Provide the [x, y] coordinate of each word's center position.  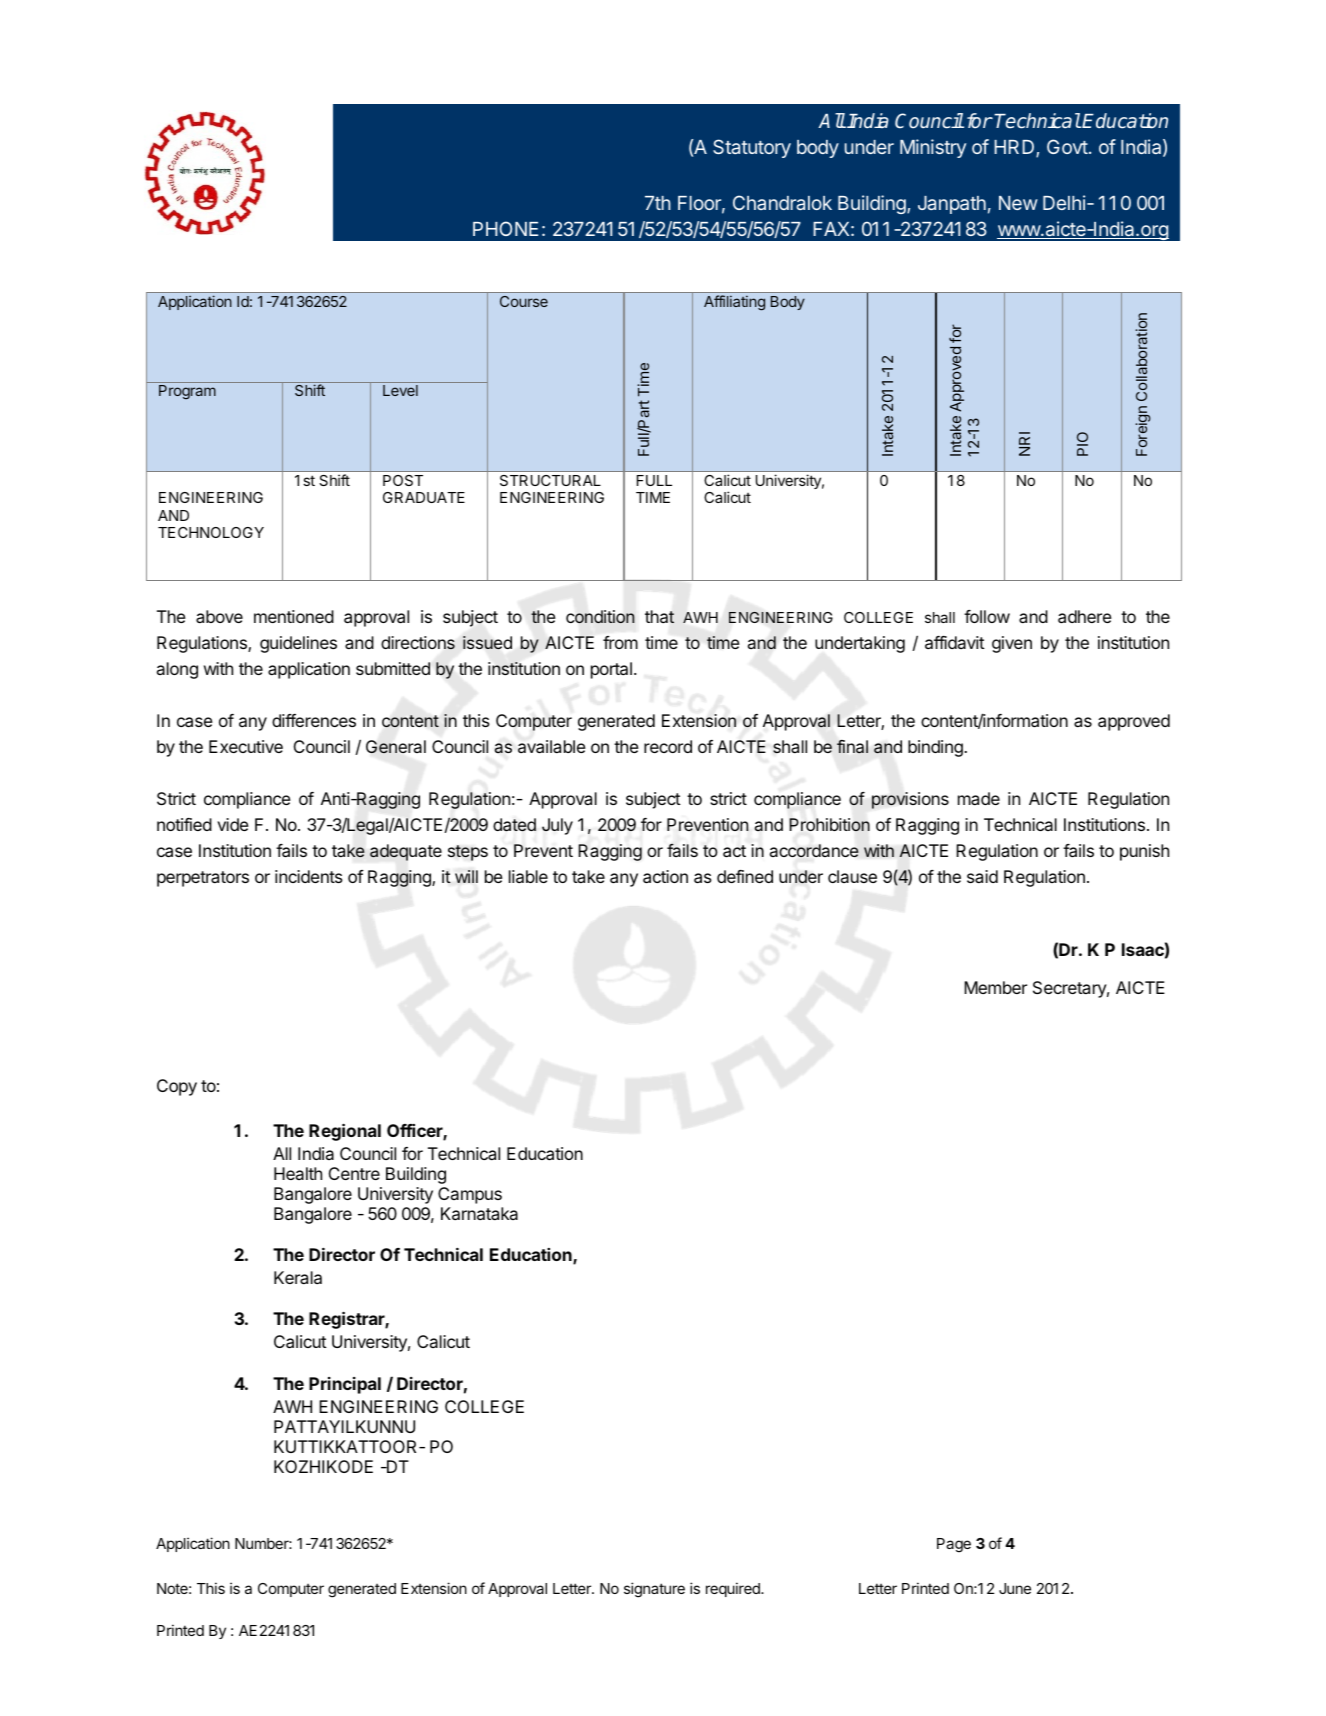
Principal [345, 1385]
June [1015, 1588]
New [1018, 203]
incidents [309, 876]
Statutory [752, 148]
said [982, 876]
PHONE [505, 228]
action [665, 876]
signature [654, 1590]
